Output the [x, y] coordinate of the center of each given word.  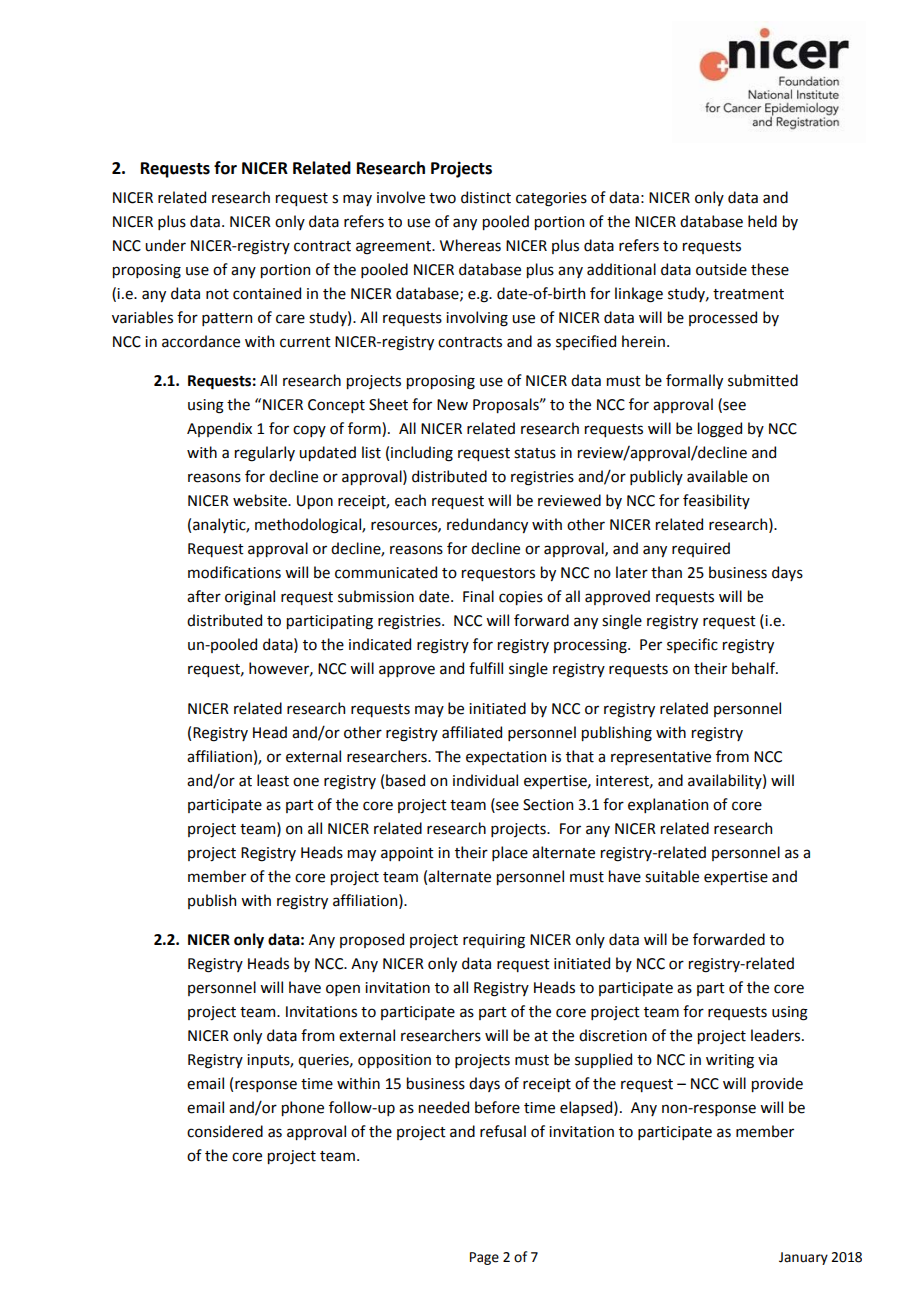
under [165, 245]
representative [661, 758]
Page [484, 1258]
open [343, 990]
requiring [494, 941]
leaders [777, 1035]
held [762, 221]
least [273, 780]
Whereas [470, 245]
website [261, 500]
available [717, 476]
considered [225, 1131]
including [422, 454]
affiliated [472, 732]
